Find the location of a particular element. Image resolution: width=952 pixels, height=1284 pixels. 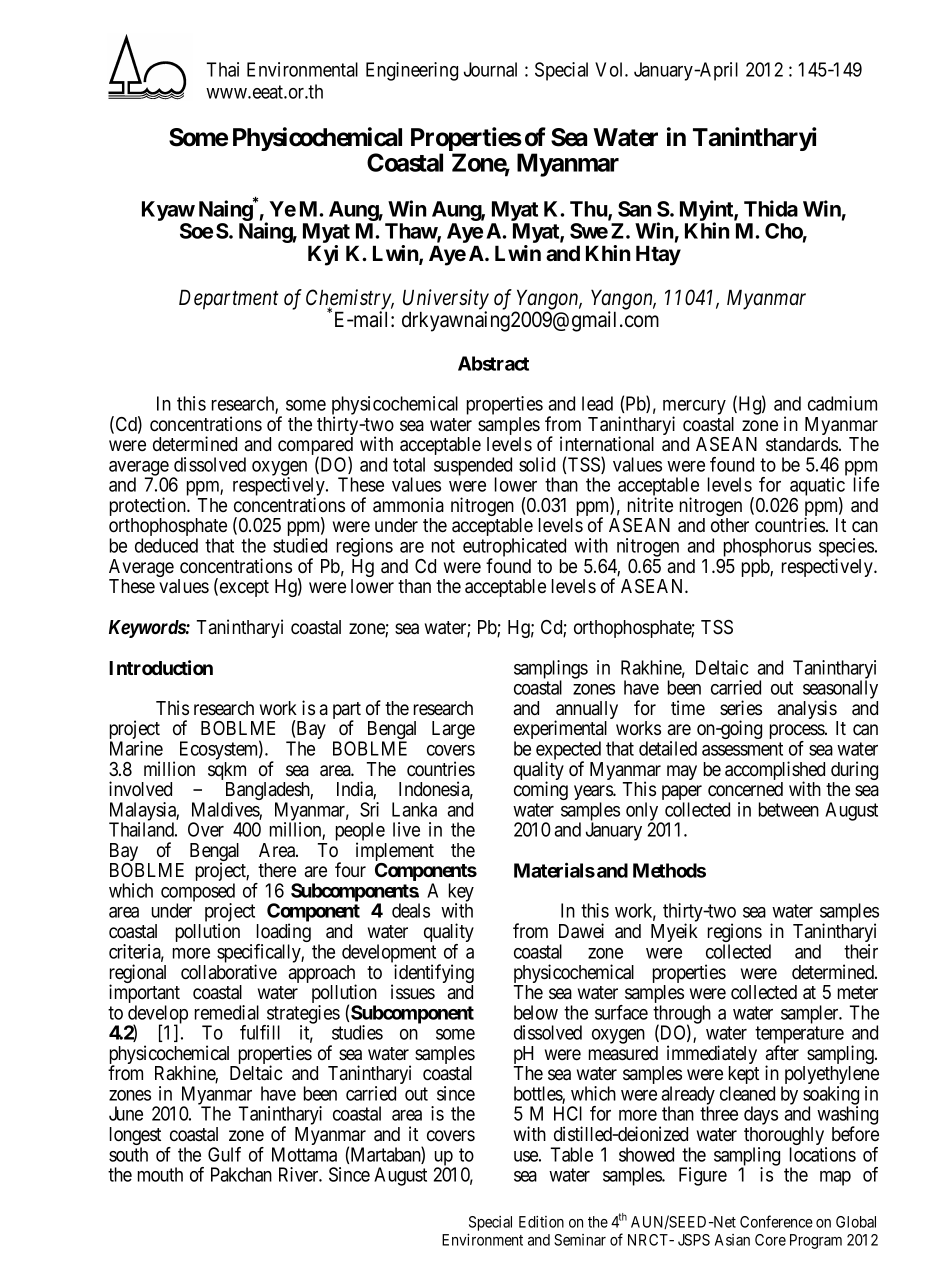

Conference is located at coordinates (776, 1221).
